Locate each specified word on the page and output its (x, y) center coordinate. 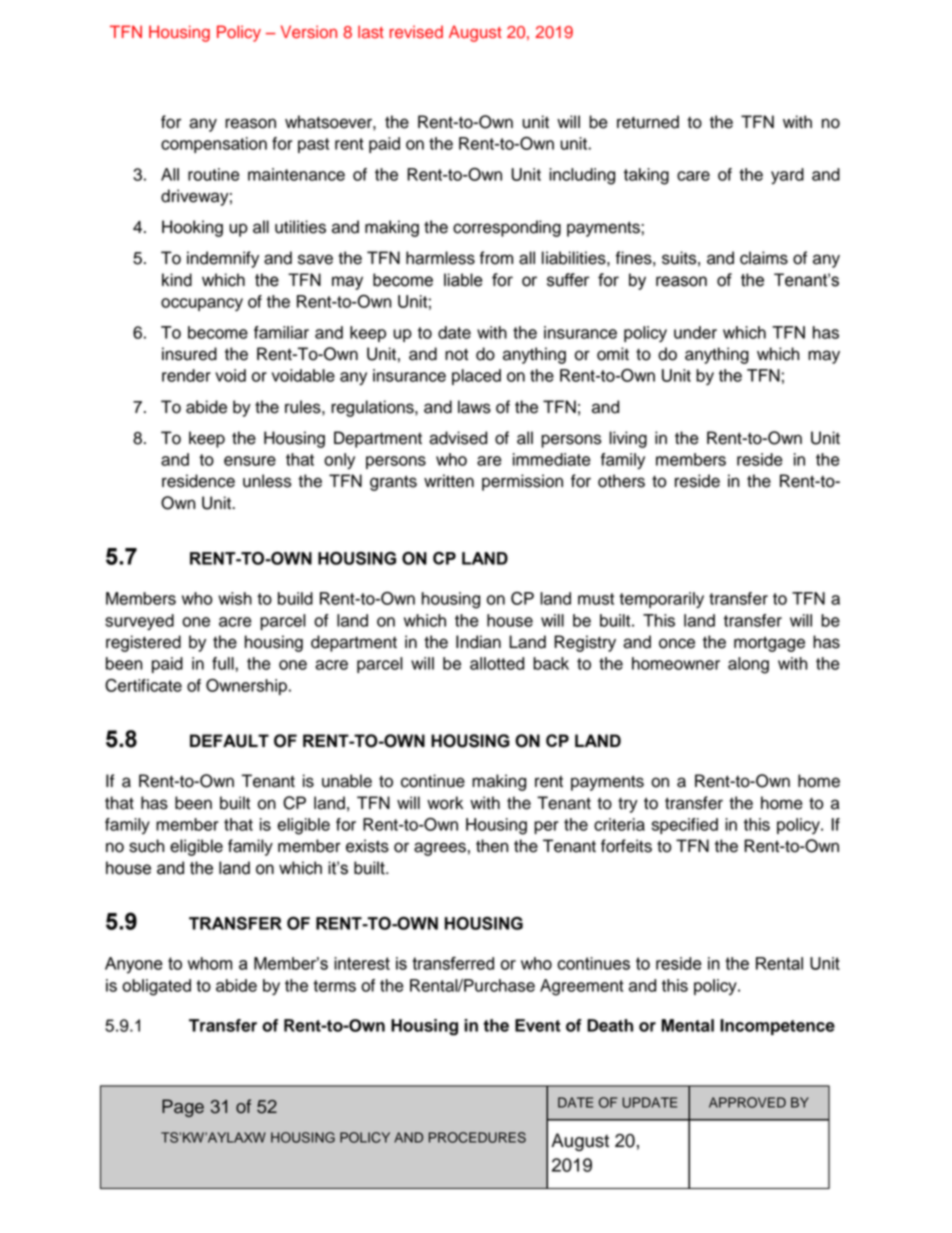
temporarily (661, 600)
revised (416, 32)
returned (648, 122)
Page (183, 1108)
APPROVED (747, 1102)
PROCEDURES (477, 1137)
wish (235, 598)
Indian (478, 642)
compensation (214, 145)
